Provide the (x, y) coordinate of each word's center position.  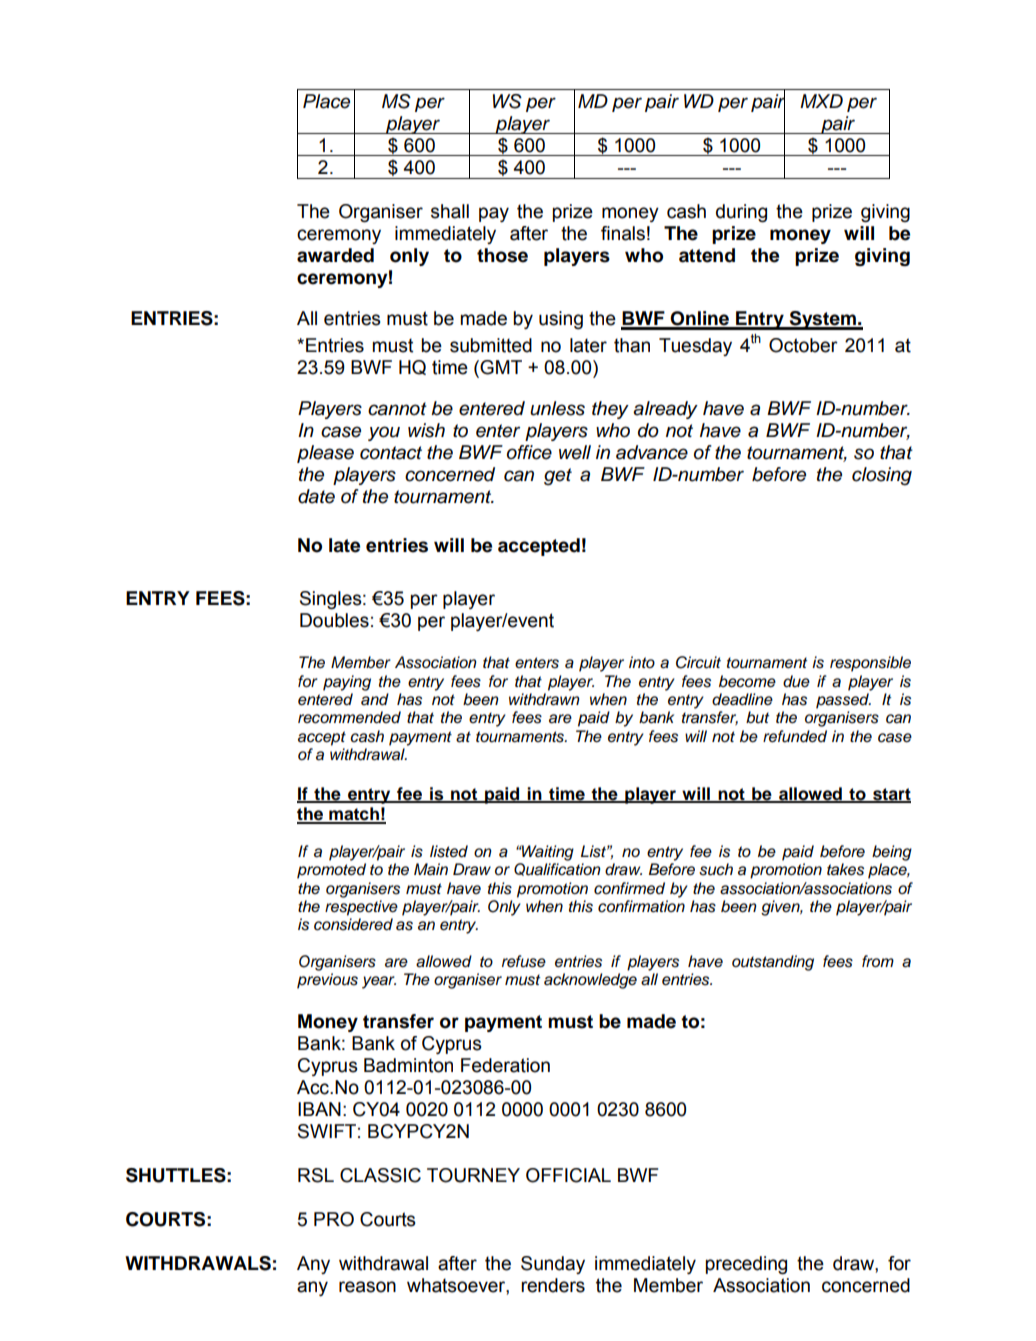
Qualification (557, 869)
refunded (795, 736)
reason (367, 1287)
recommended (349, 717)
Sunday (553, 1265)
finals (623, 233)
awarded (335, 255)
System (822, 320)
